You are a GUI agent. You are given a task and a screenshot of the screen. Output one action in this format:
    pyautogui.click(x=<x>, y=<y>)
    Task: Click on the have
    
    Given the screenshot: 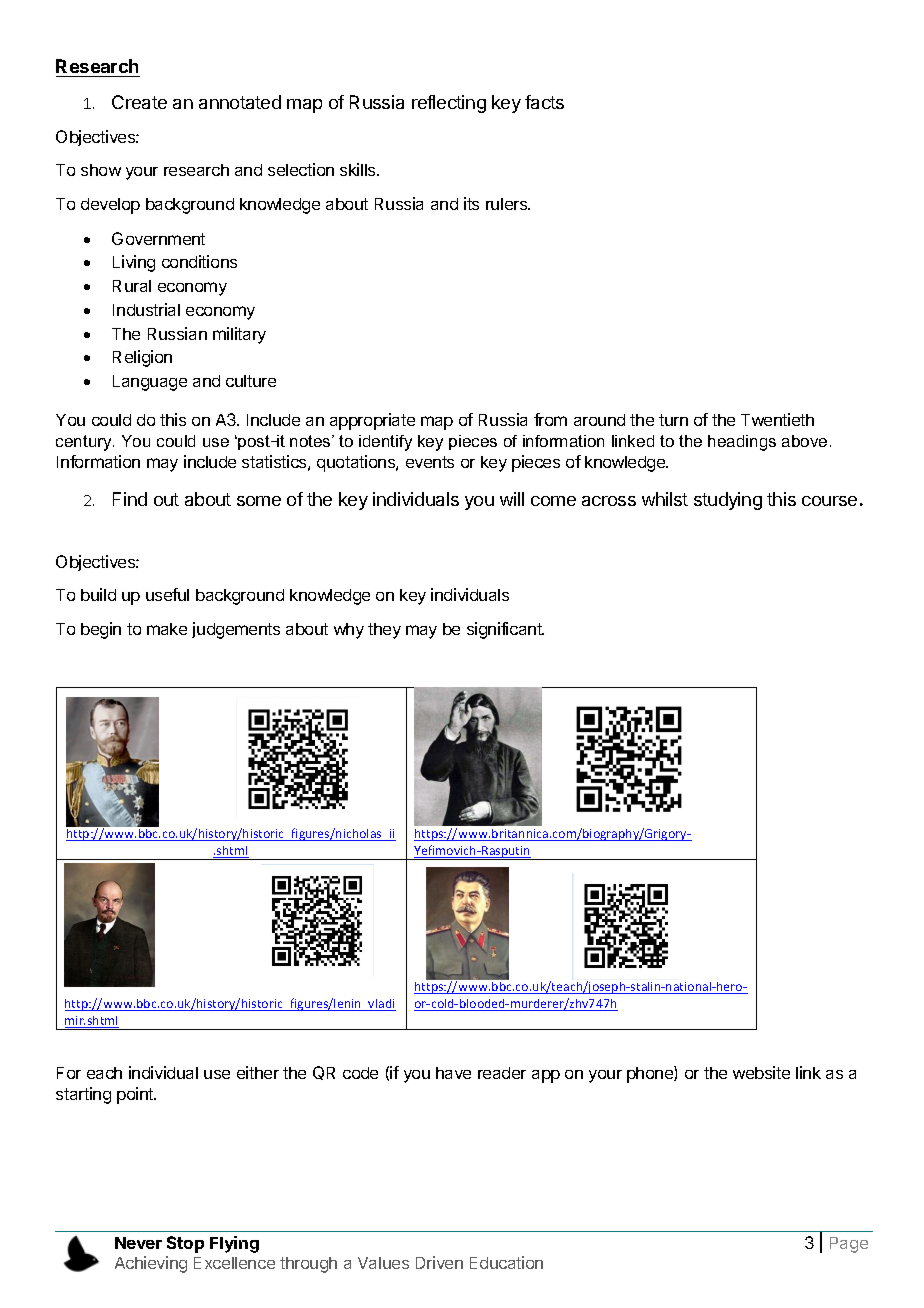 What is the action you would take?
    pyautogui.click(x=453, y=1073)
